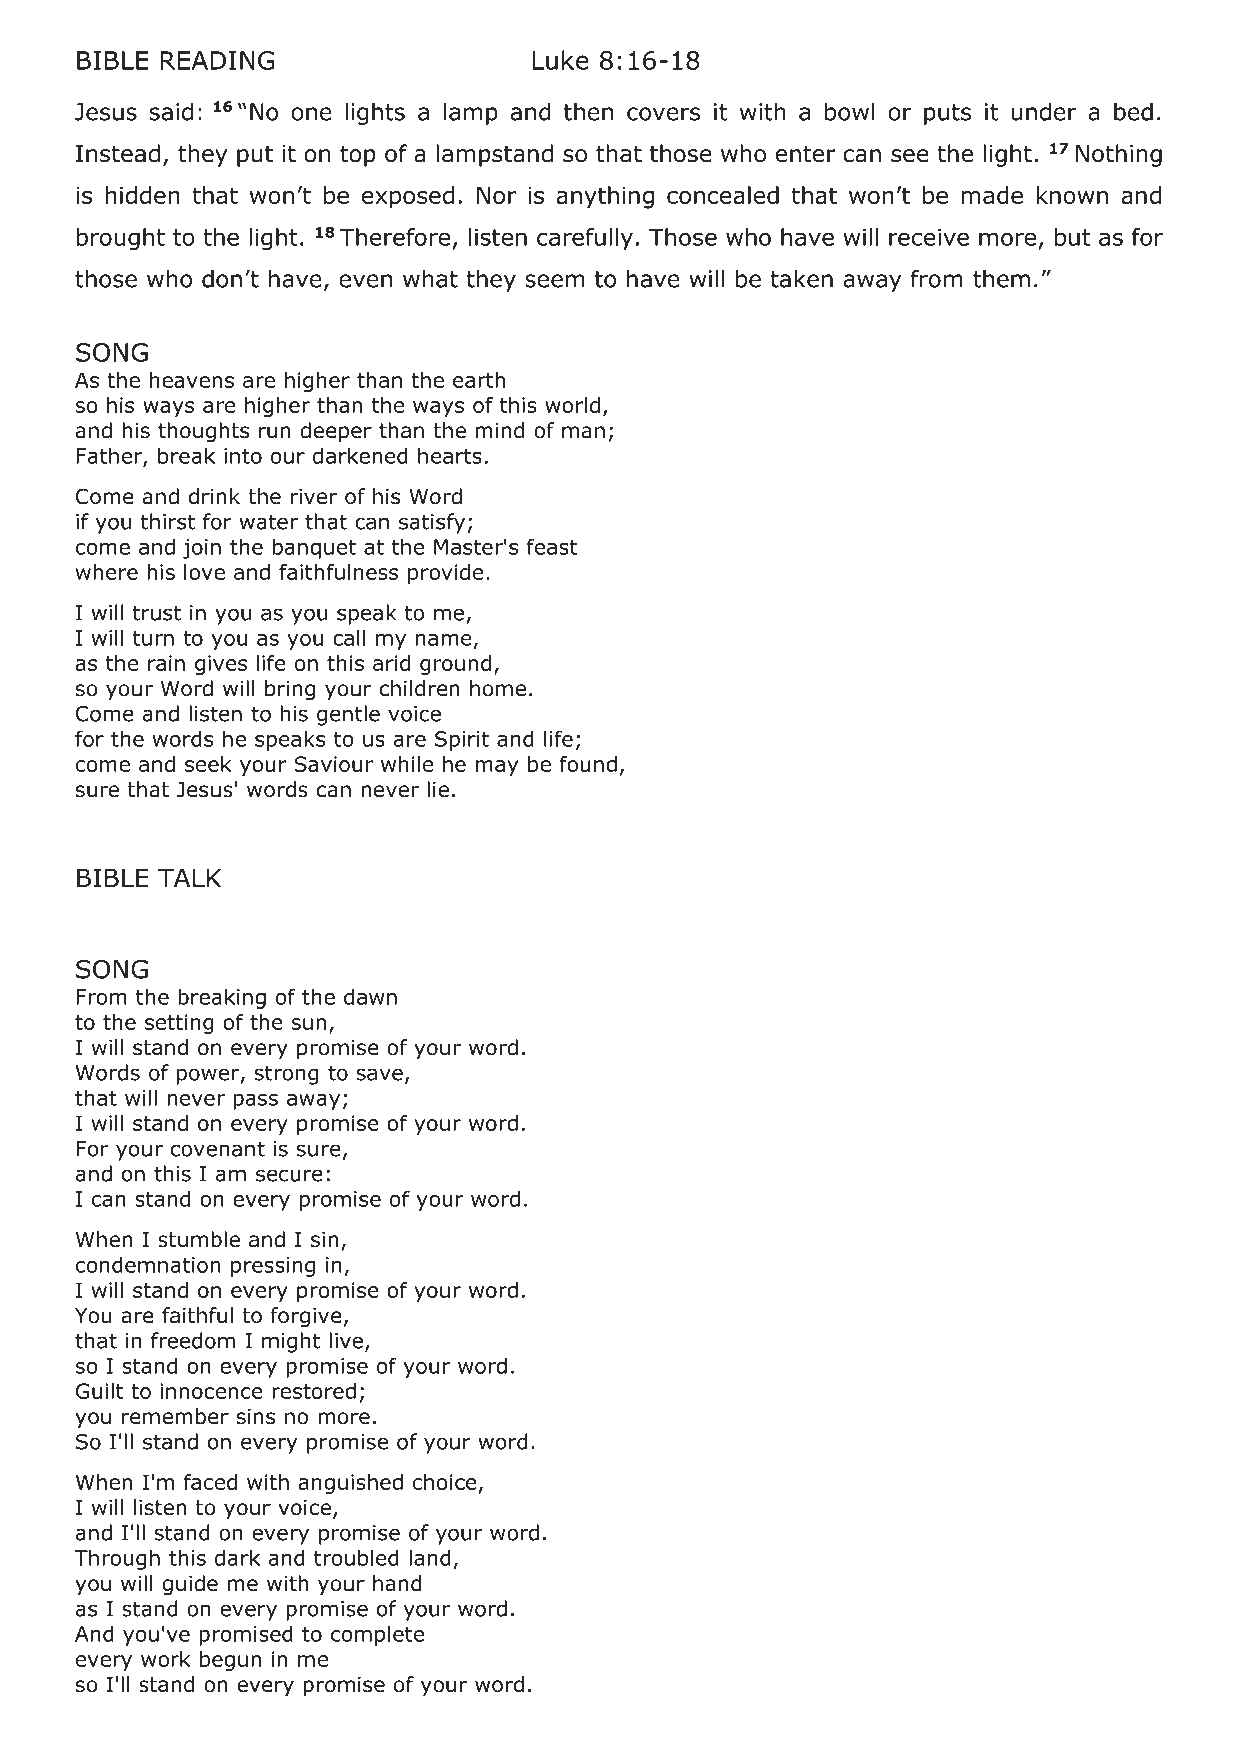 The image size is (1238, 1751). What do you see at coordinates (380, 1074) in the screenshot?
I see `save` at bounding box center [380, 1074].
